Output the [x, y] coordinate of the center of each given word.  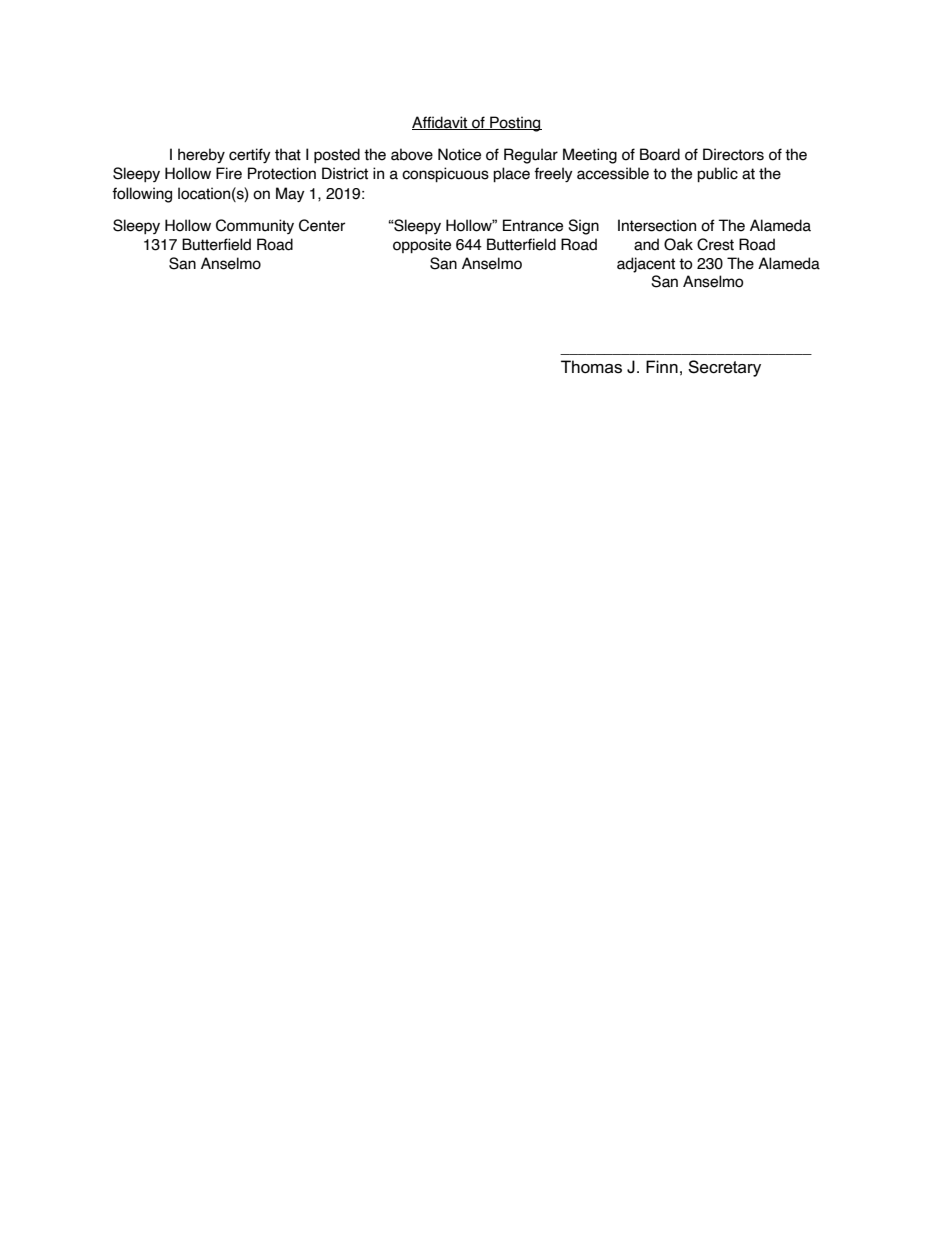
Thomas [591, 367]
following [142, 195]
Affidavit [441, 123]
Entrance [533, 225]
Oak [678, 244]
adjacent [646, 265]
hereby [201, 155]
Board [660, 154]
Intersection [657, 225]
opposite [422, 245]
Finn [662, 366]
